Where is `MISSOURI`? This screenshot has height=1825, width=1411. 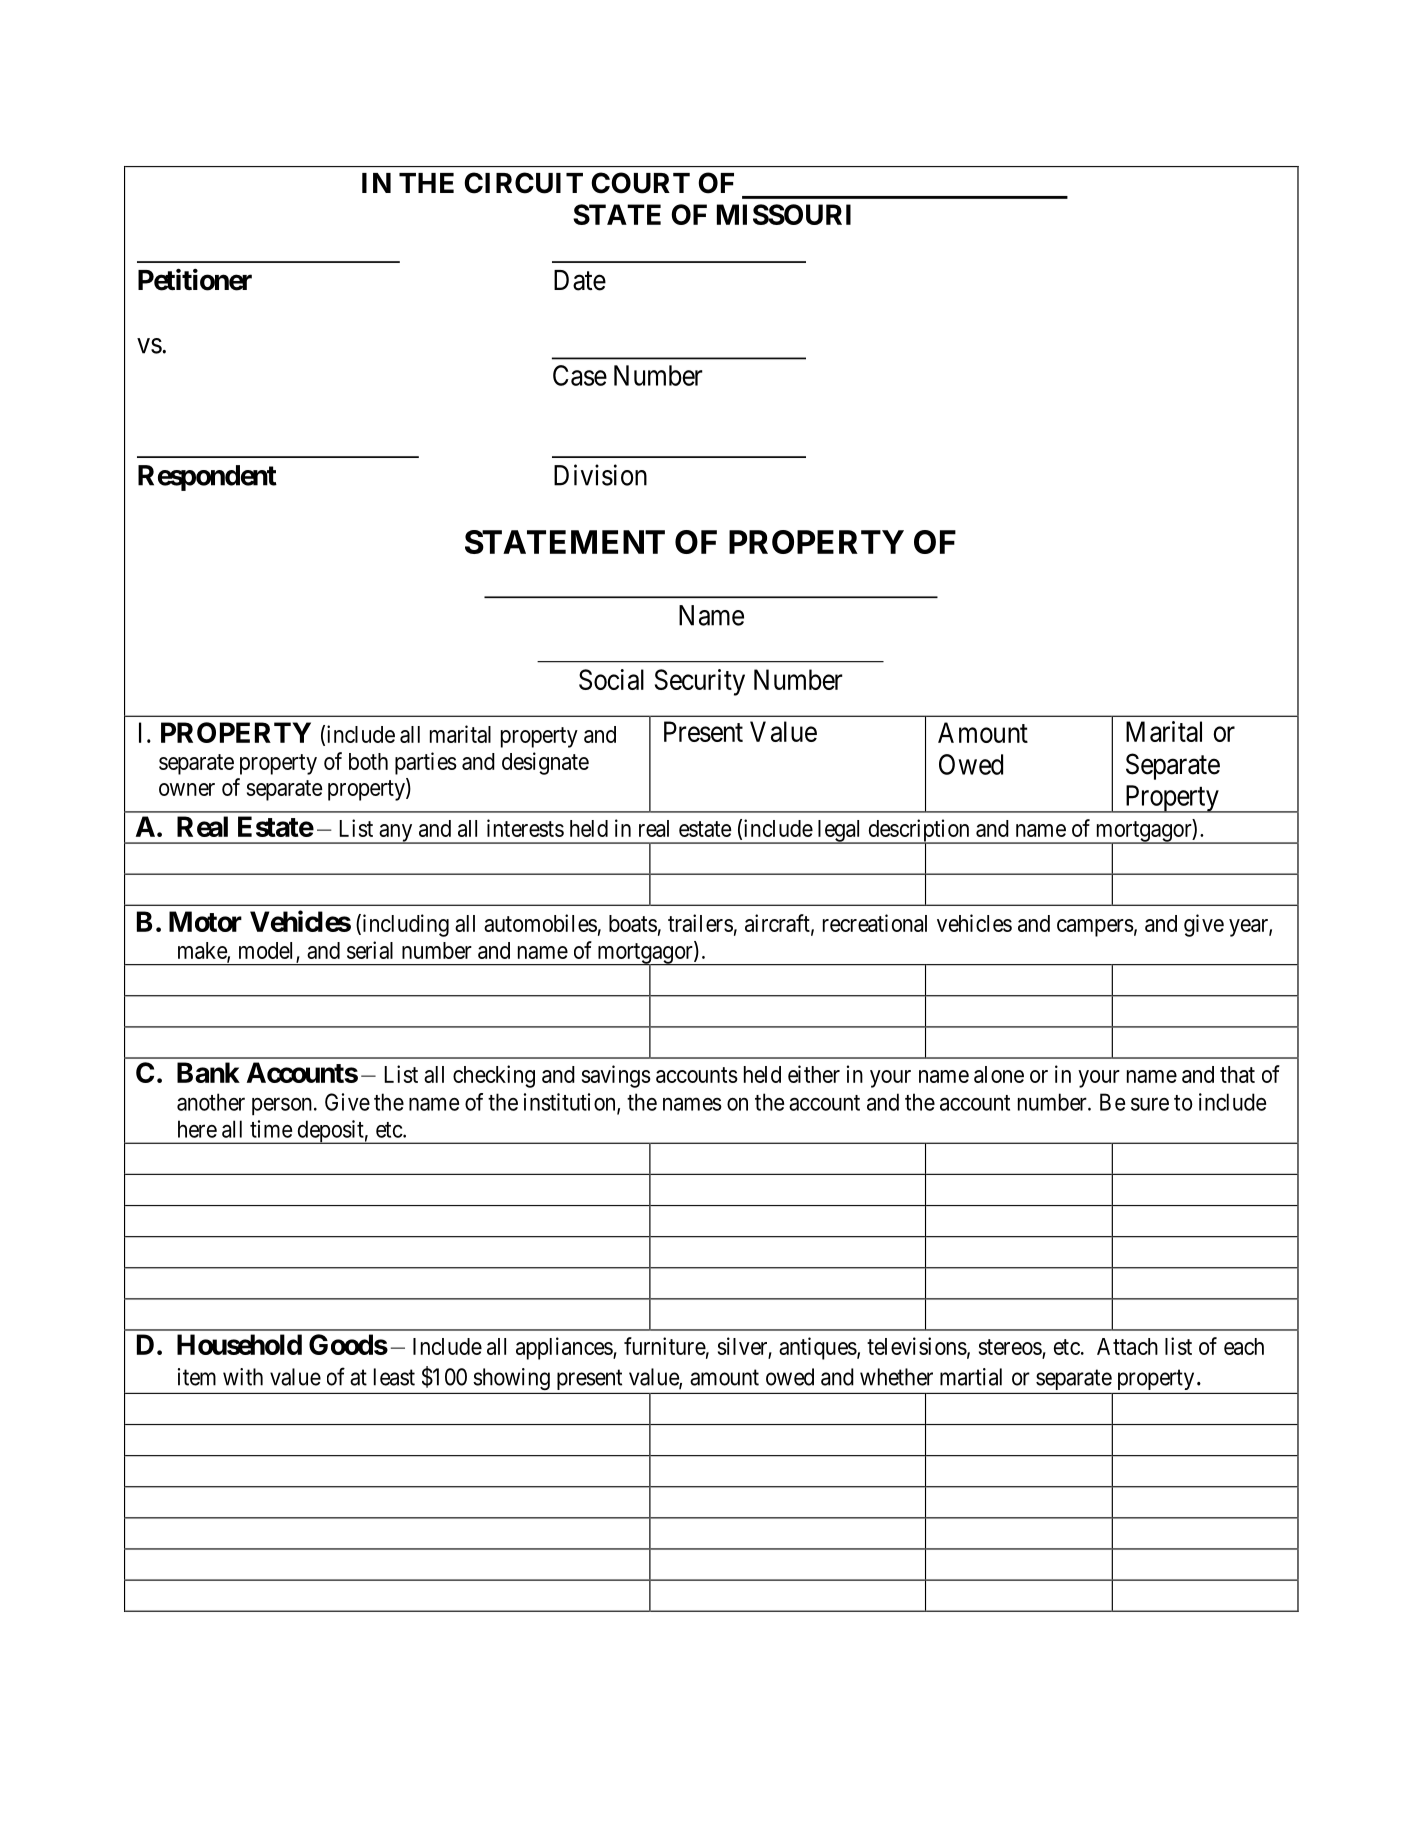
MISSOURI is located at coordinates (784, 214).
